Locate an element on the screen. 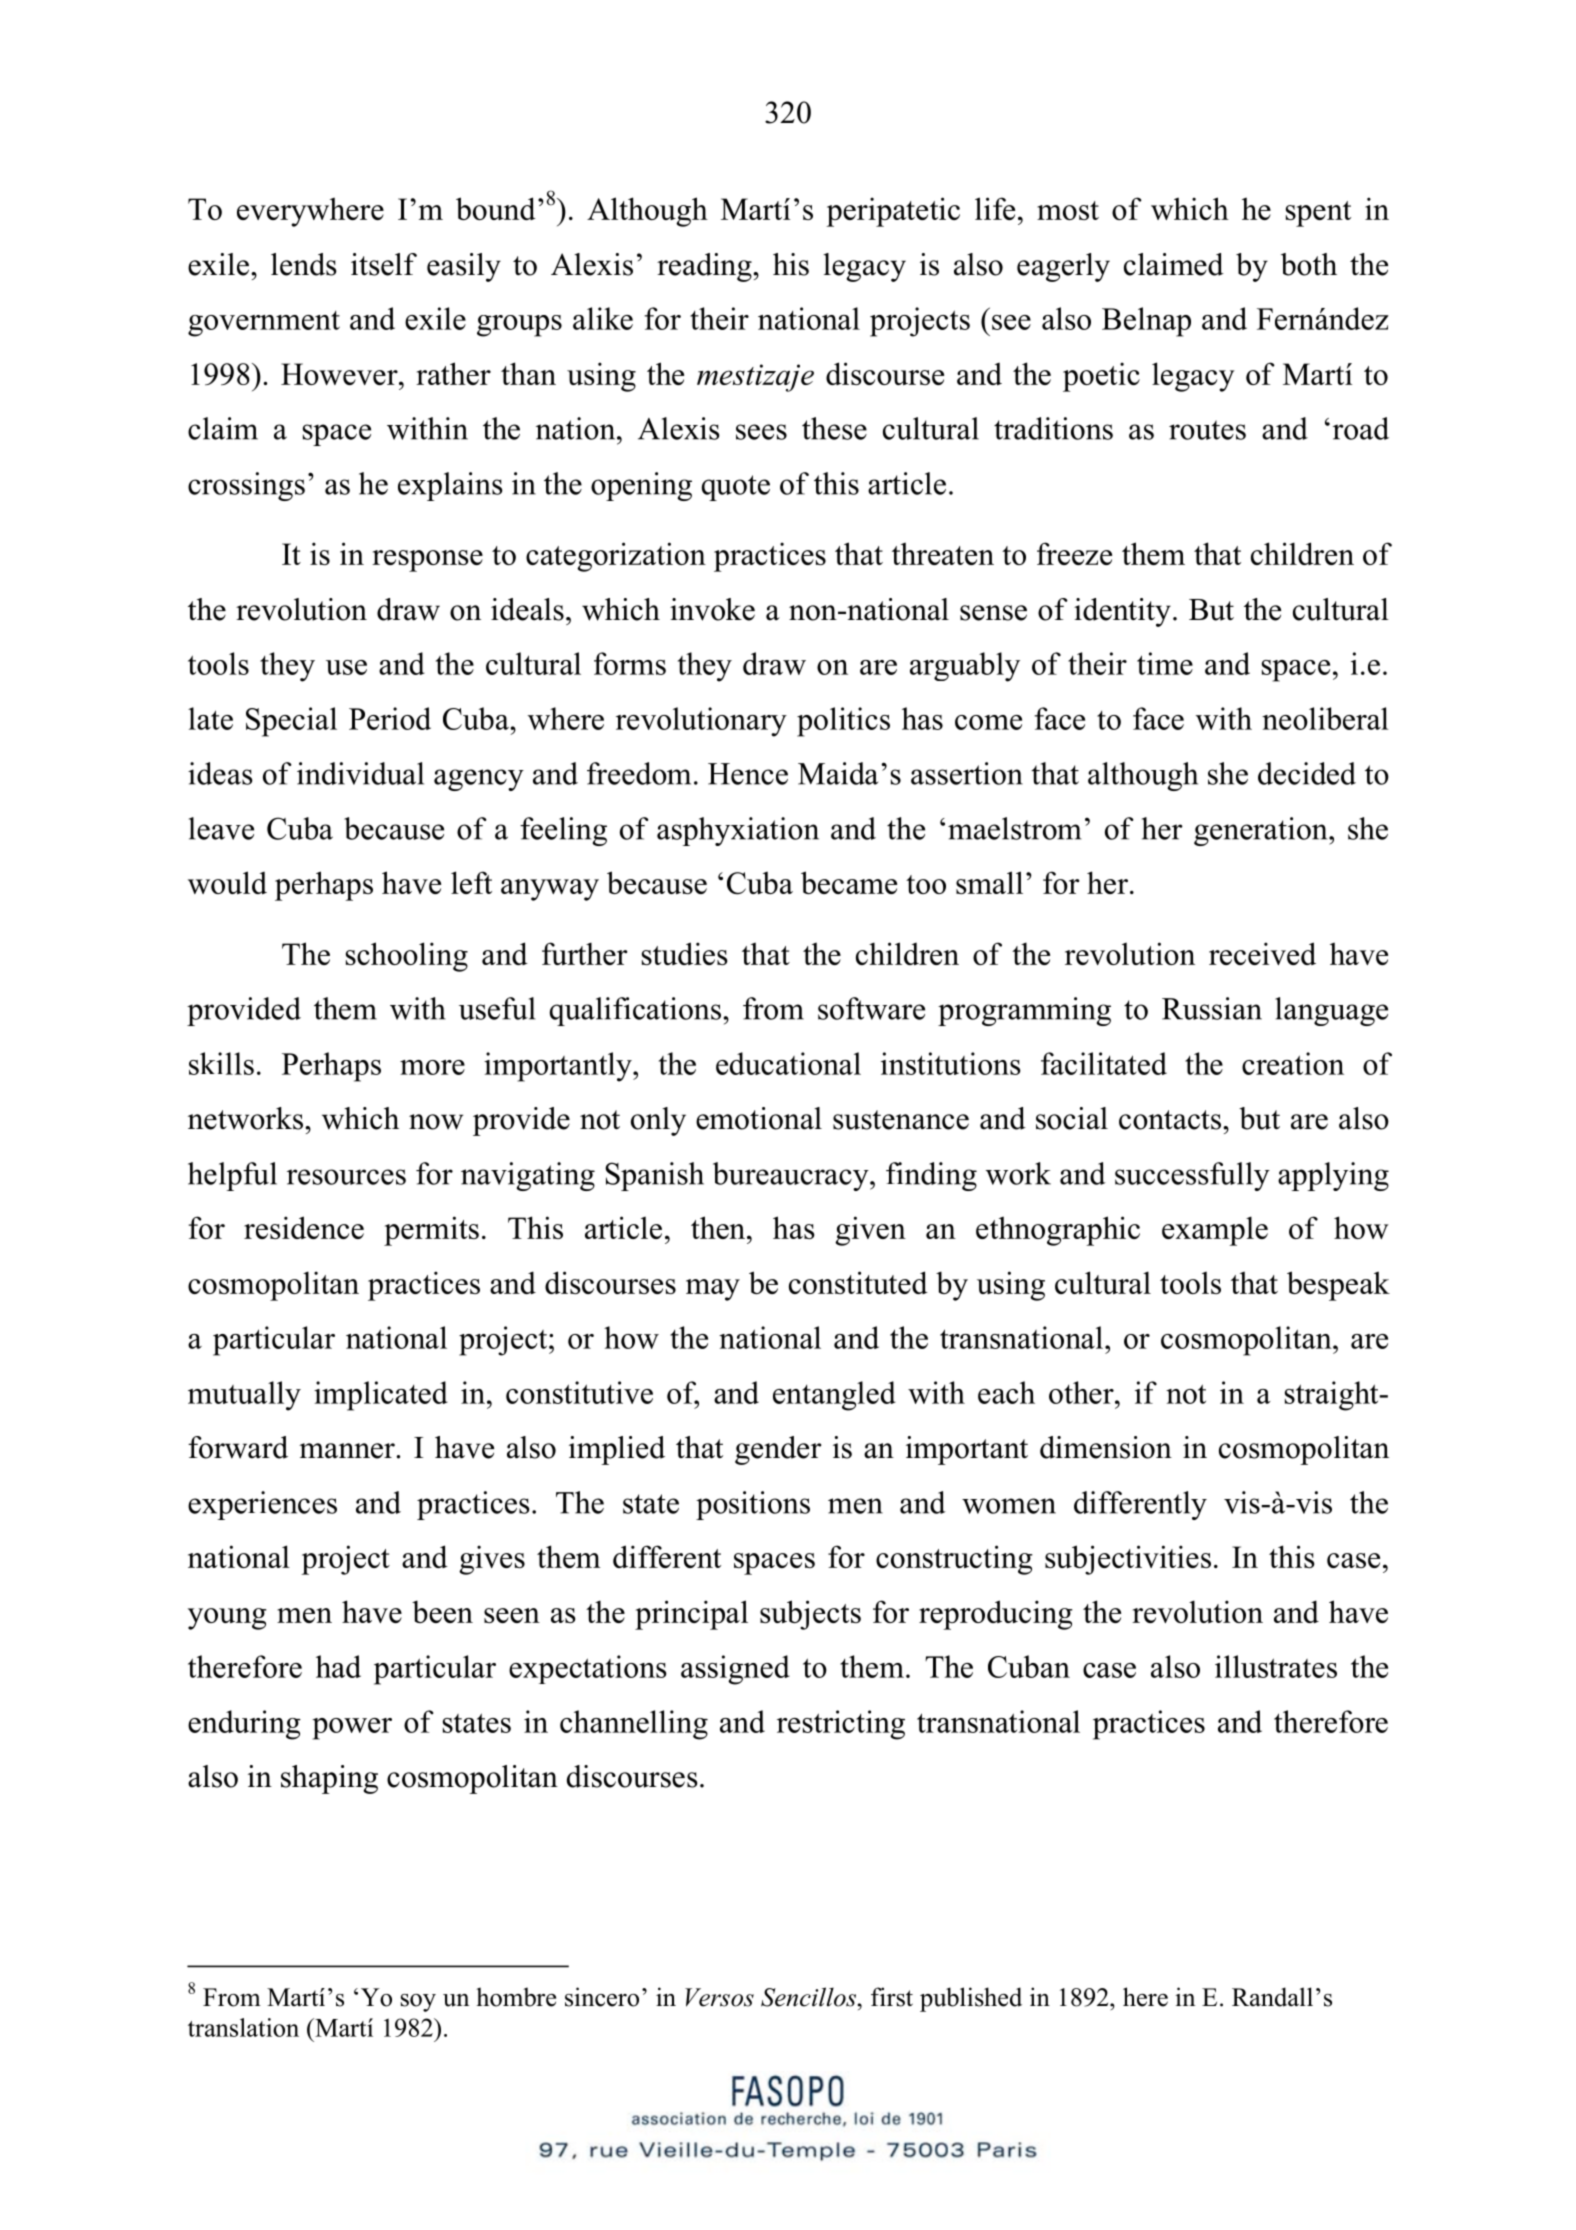 This screenshot has height=2230, width=1576. first is located at coordinates (892, 1997).
